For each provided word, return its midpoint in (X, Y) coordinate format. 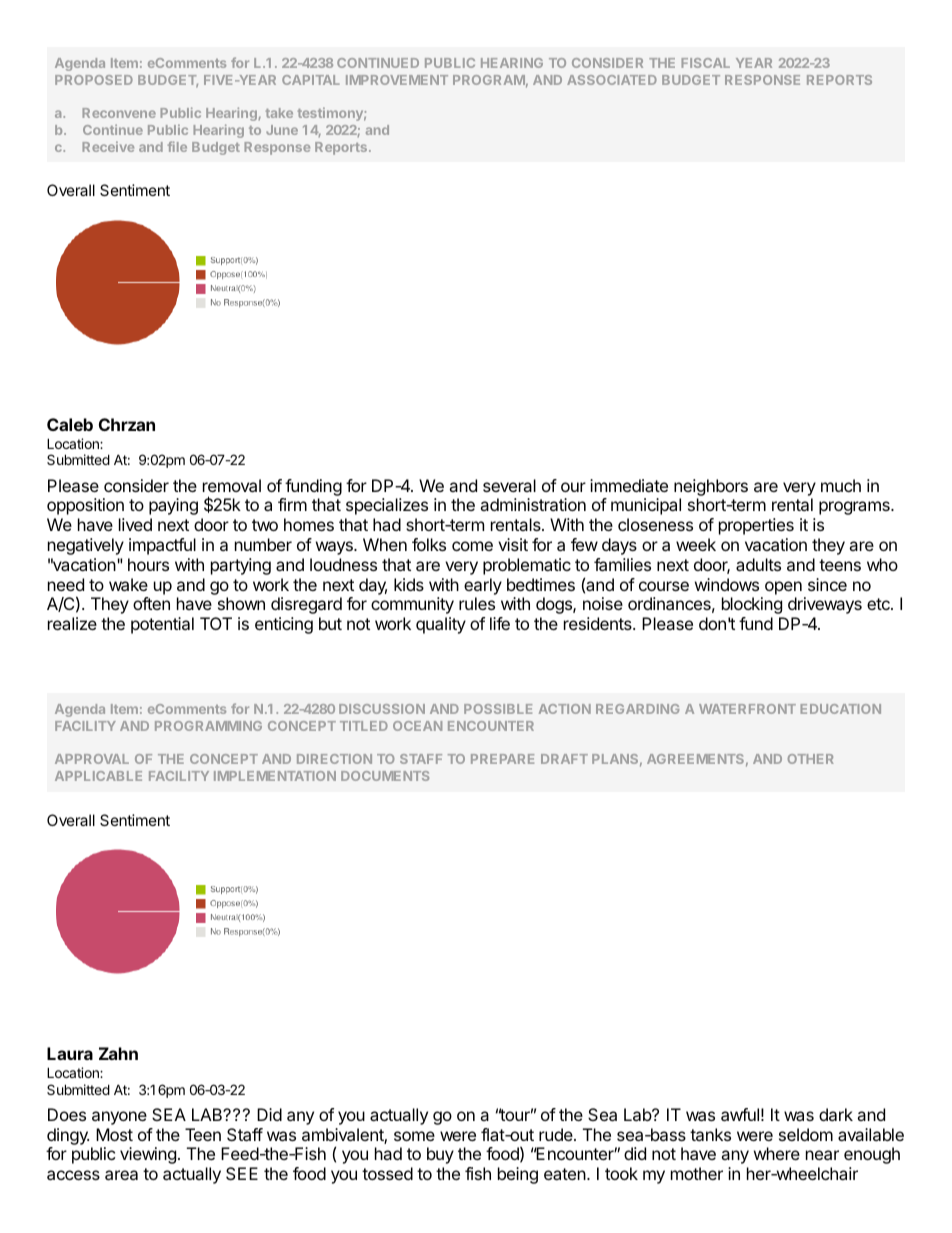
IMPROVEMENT (397, 80)
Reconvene (119, 113)
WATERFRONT (747, 709)
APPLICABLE (98, 776)
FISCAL (705, 63)
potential (162, 625)
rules (477, 603)
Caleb (70, 424)
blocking (752, 605)
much (841, 485)
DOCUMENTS (385, 776)
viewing (148, 1155)
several (509, 485)
